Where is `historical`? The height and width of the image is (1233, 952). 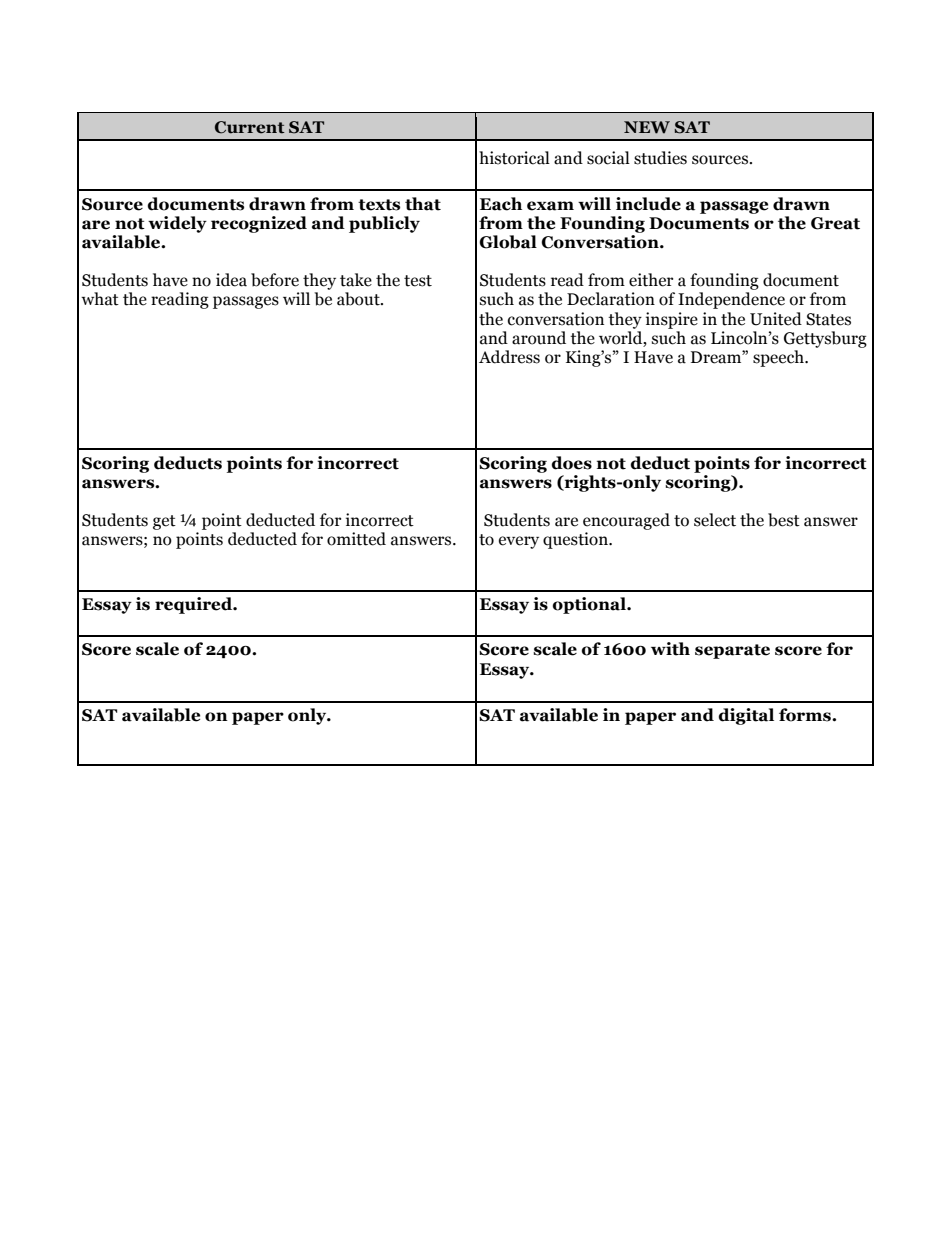 historical is located at coordinates (514, 158).
